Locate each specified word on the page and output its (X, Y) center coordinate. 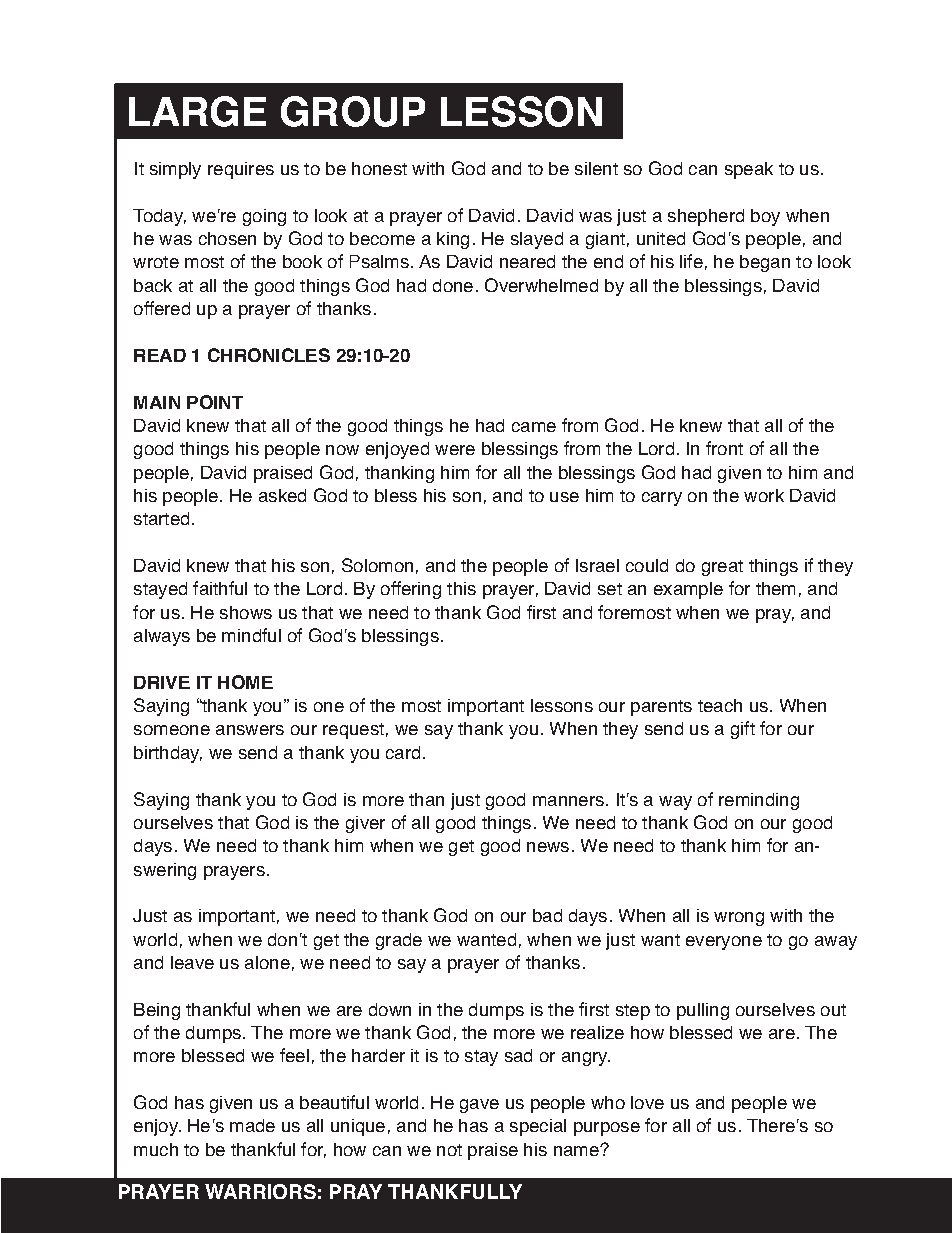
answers (250, 730)
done (453, 285)
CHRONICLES (269, 355)
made (252, 1125)
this (461, 588)
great (722, 568)
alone (267, 962)
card (403, 752)
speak (749, 170)
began (765, 263)
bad (547, 915)
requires (241, 170)
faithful (220, 588)
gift (743, 730)
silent (596, 168)
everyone (724, 943)
